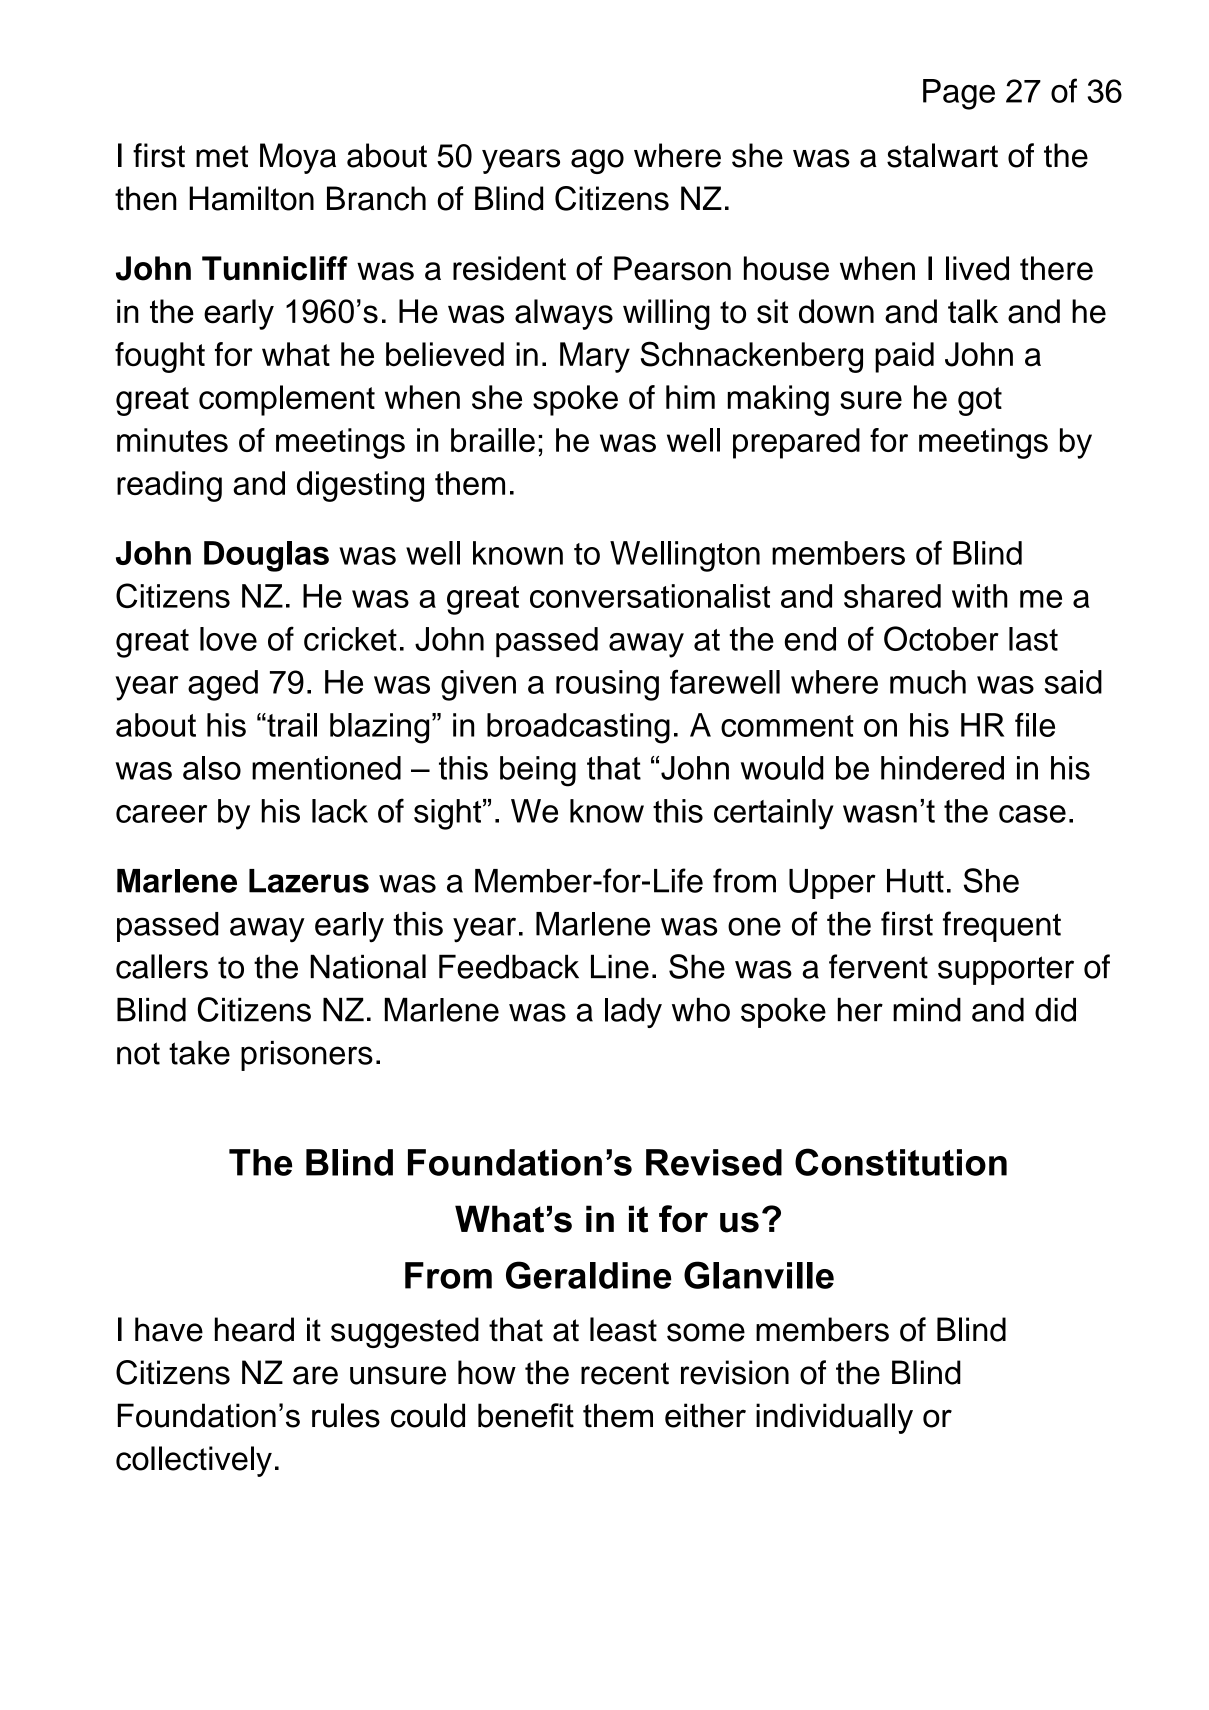  What do you see at coordinates (942, 155) in the image?
I see `stalwart` at bounding box center [942, 155].
